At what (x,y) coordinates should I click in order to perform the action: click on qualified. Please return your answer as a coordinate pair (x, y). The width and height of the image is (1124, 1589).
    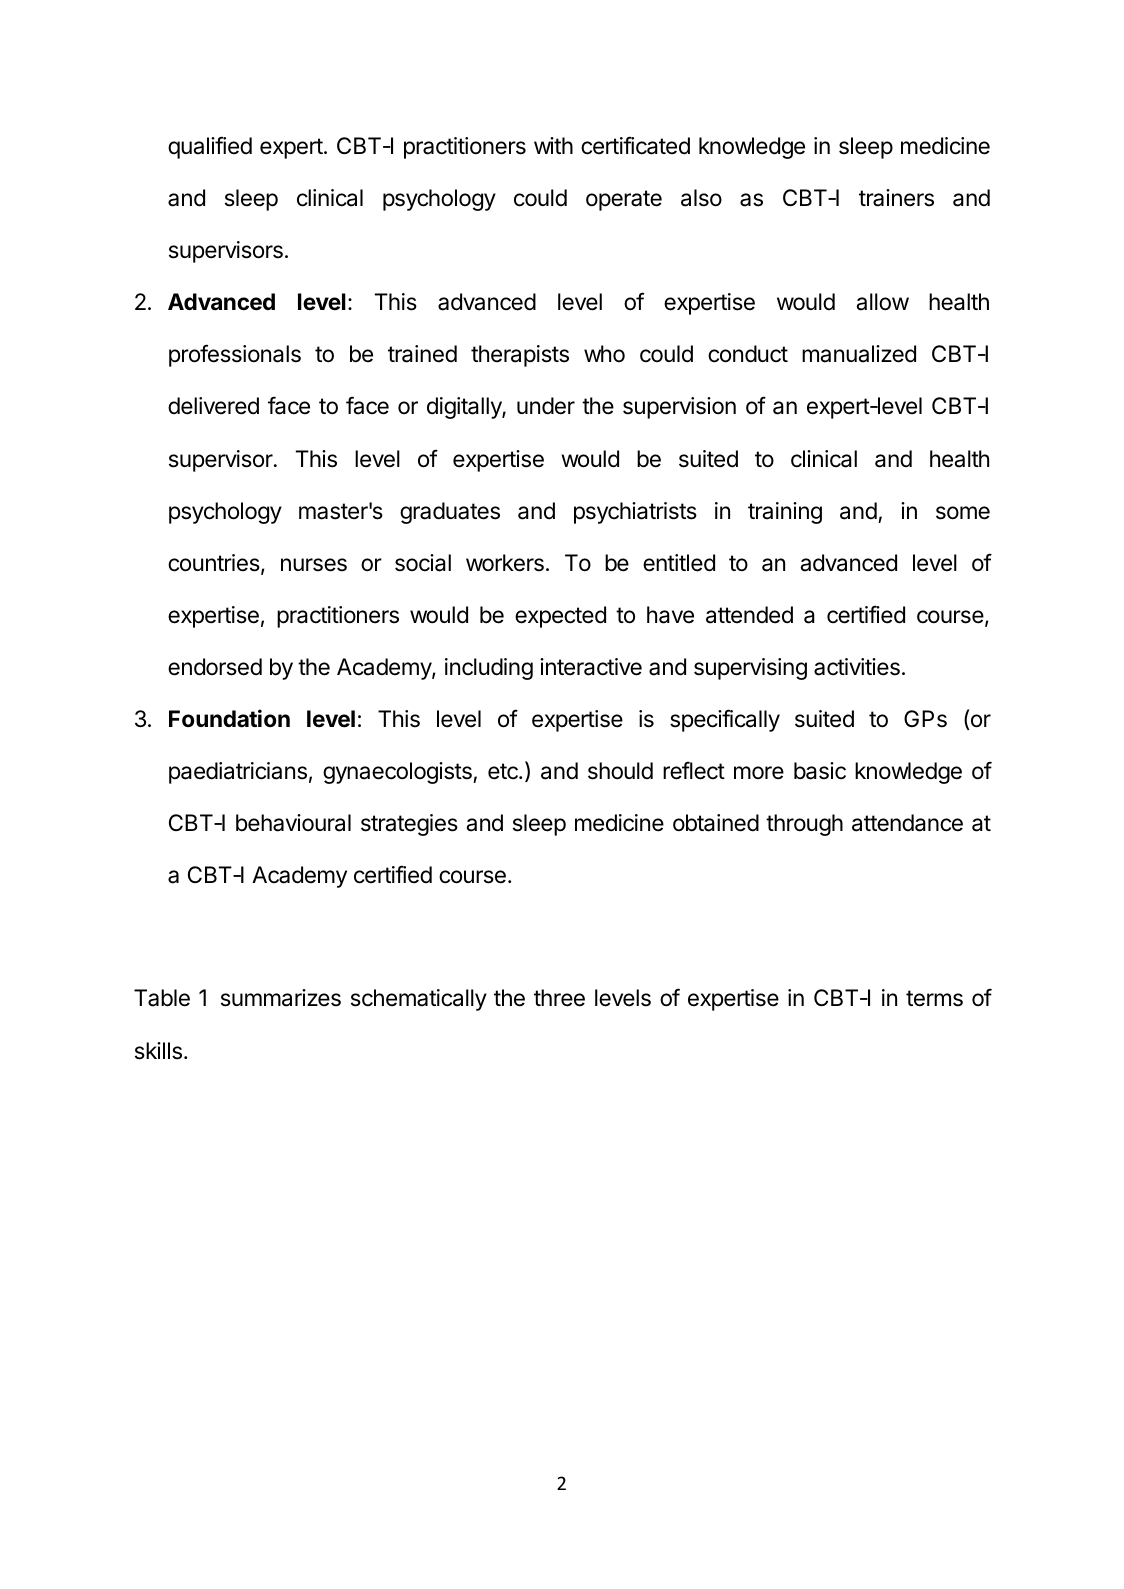
    Looking at the image, I should click on (210, 147).
